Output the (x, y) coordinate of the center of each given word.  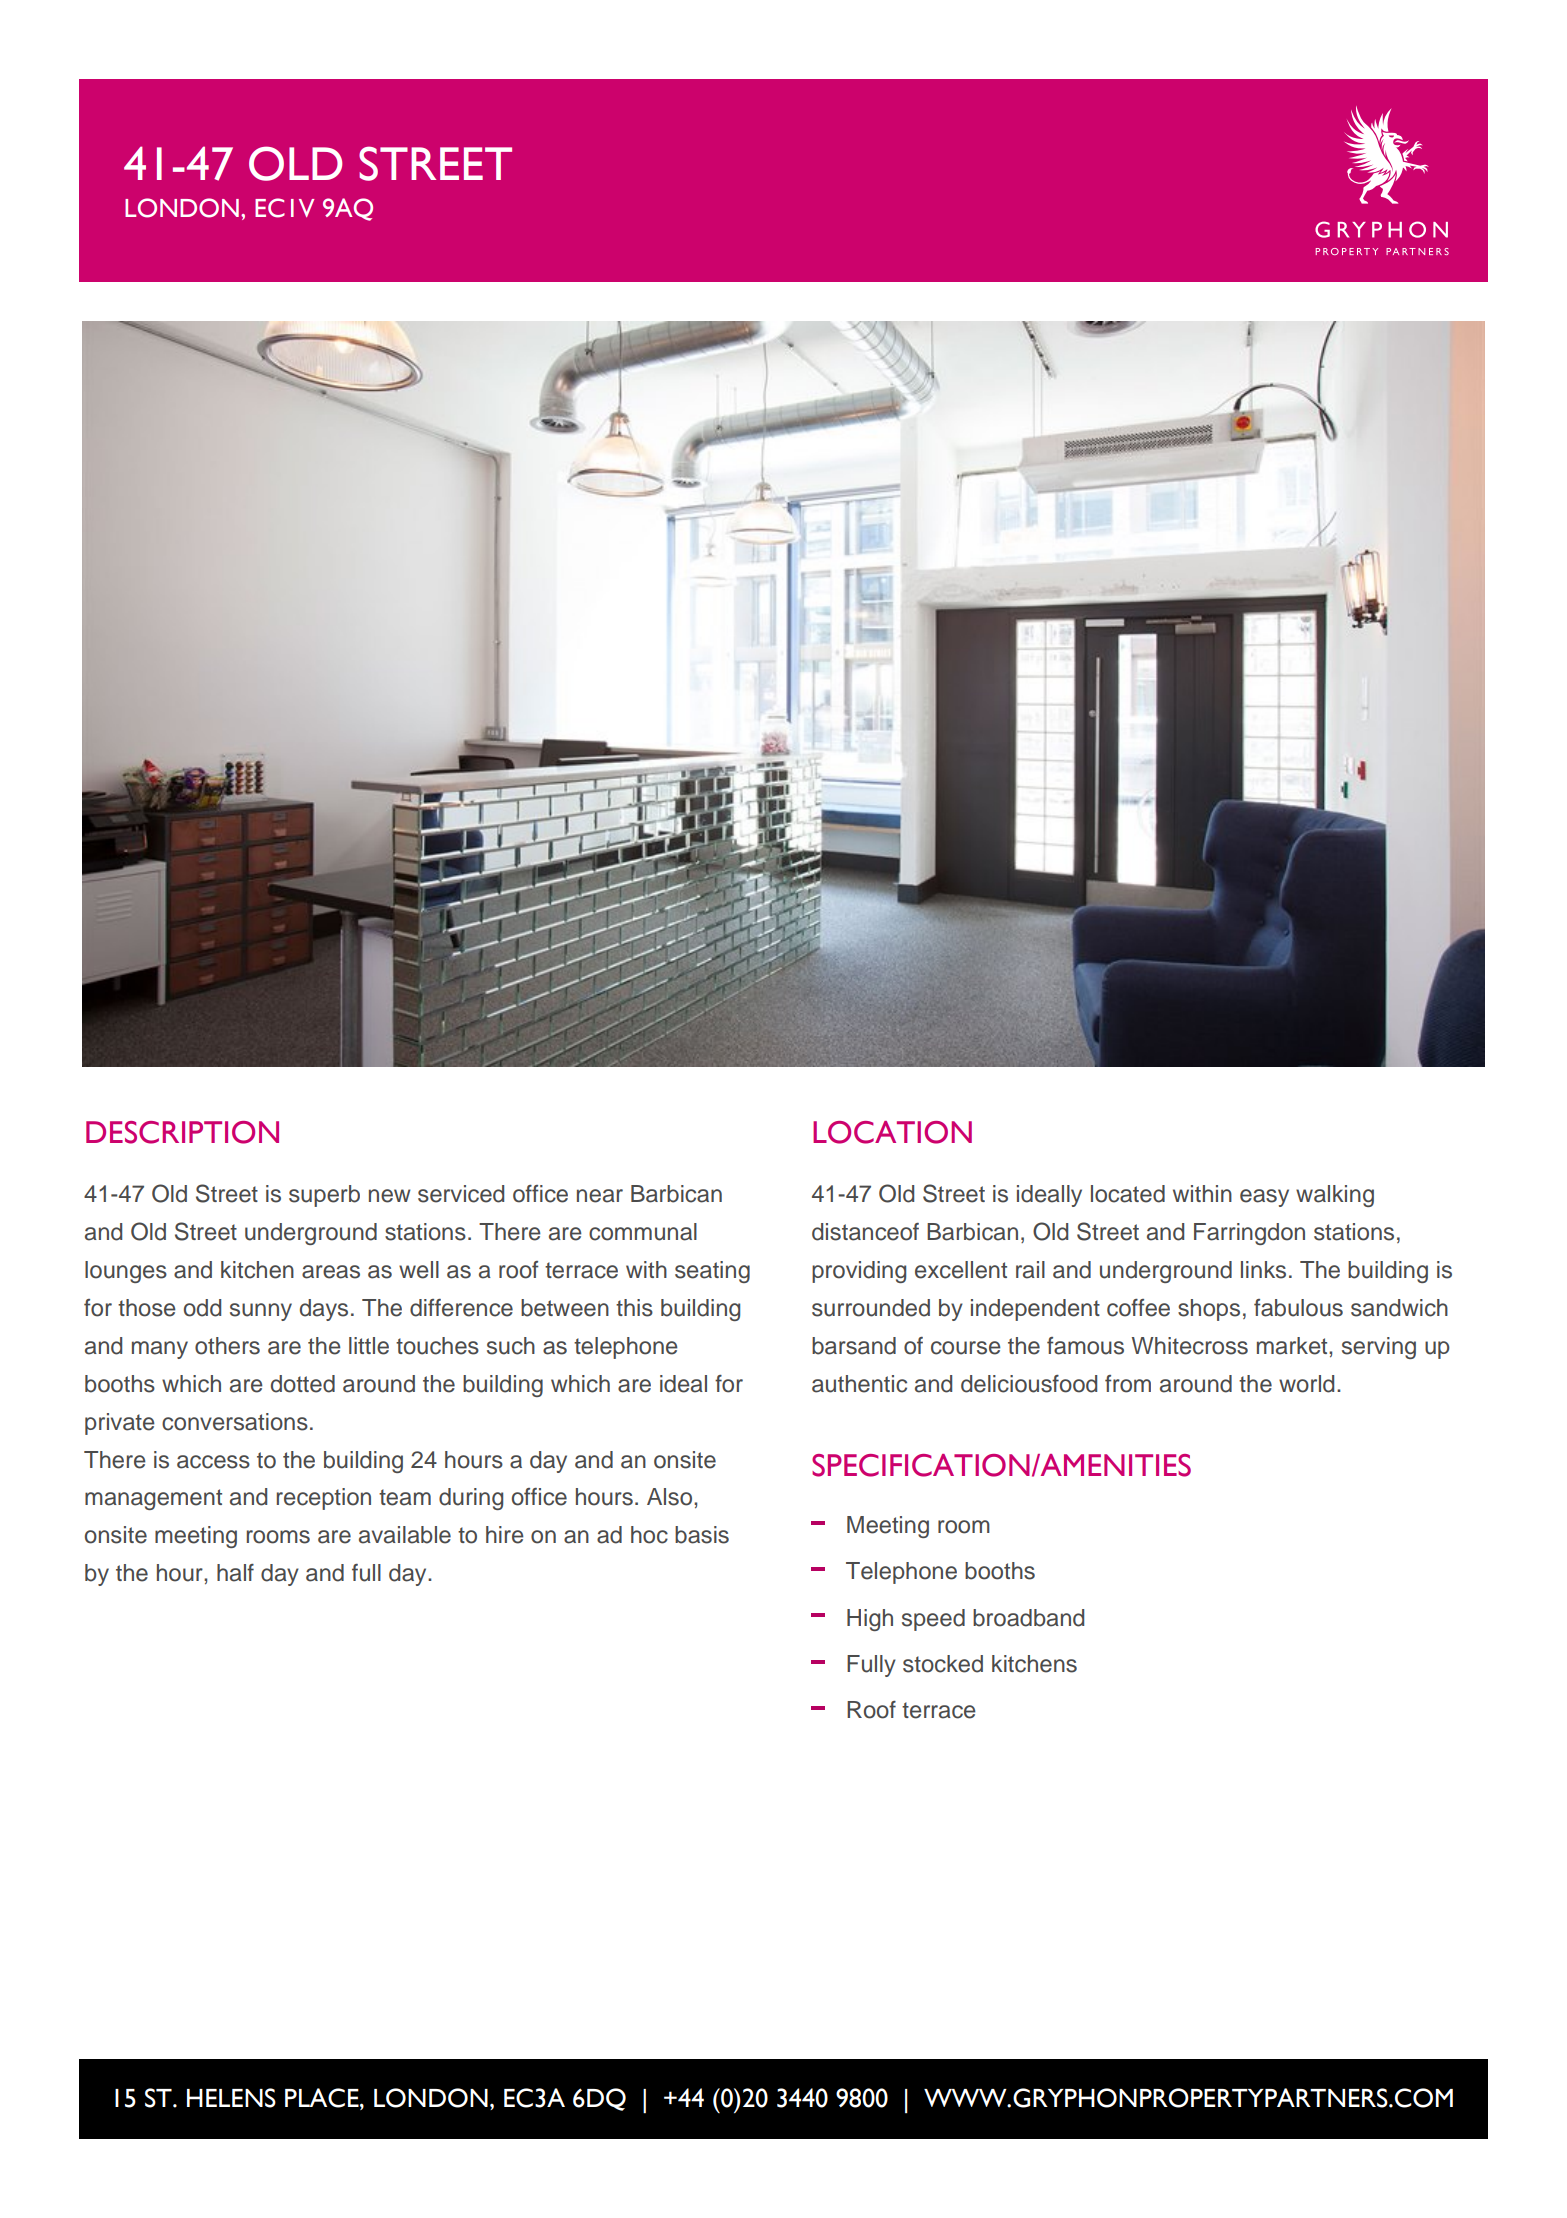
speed (933, 1620)
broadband (1028, 1618)
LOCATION (892, 1132)
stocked (943, 1664)
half (235, 1573)
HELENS (231, 2098)
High (870, 1620)
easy (1264, 1198)
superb (324, 1196)
